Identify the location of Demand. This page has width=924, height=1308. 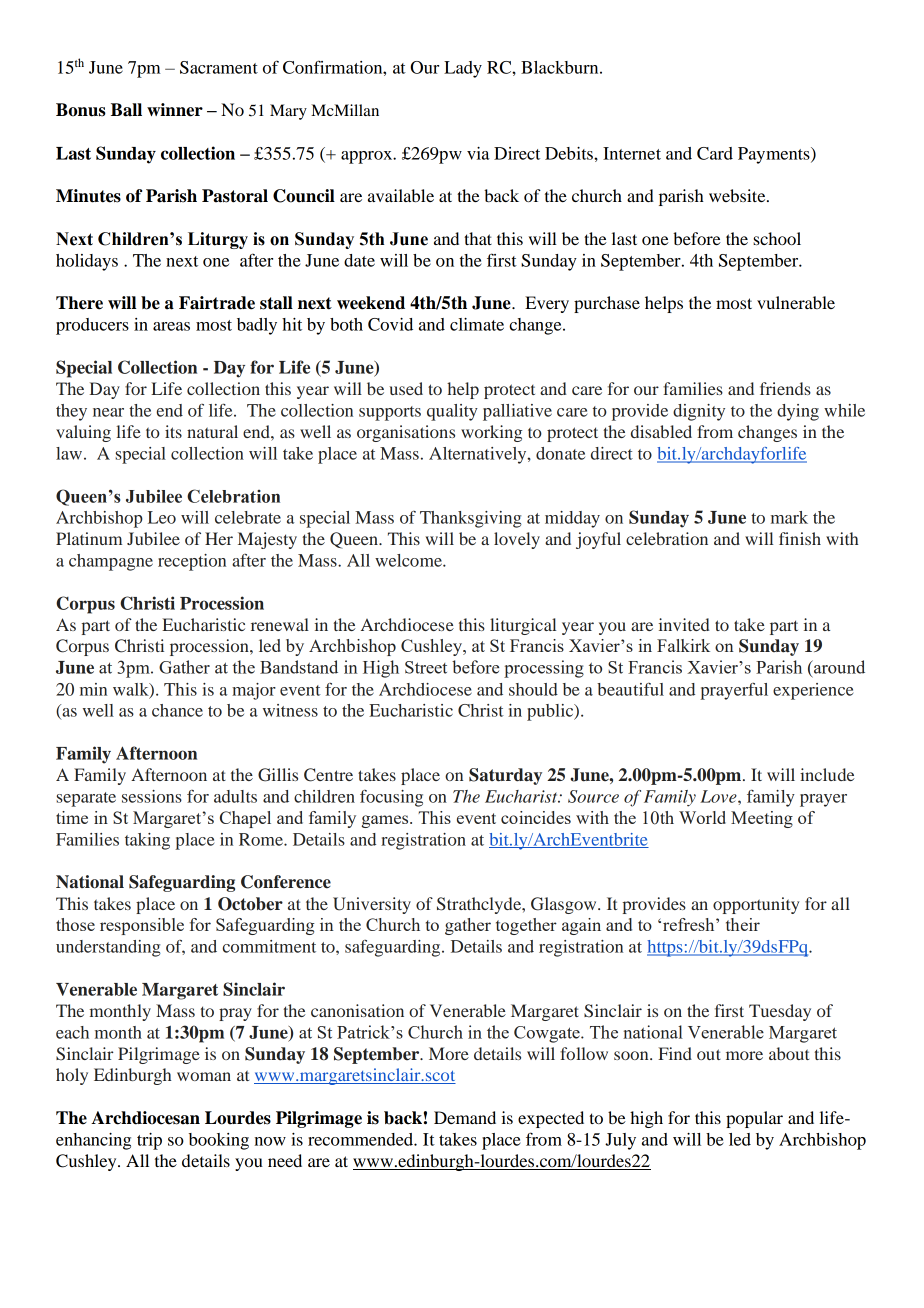
(465, 1117).
